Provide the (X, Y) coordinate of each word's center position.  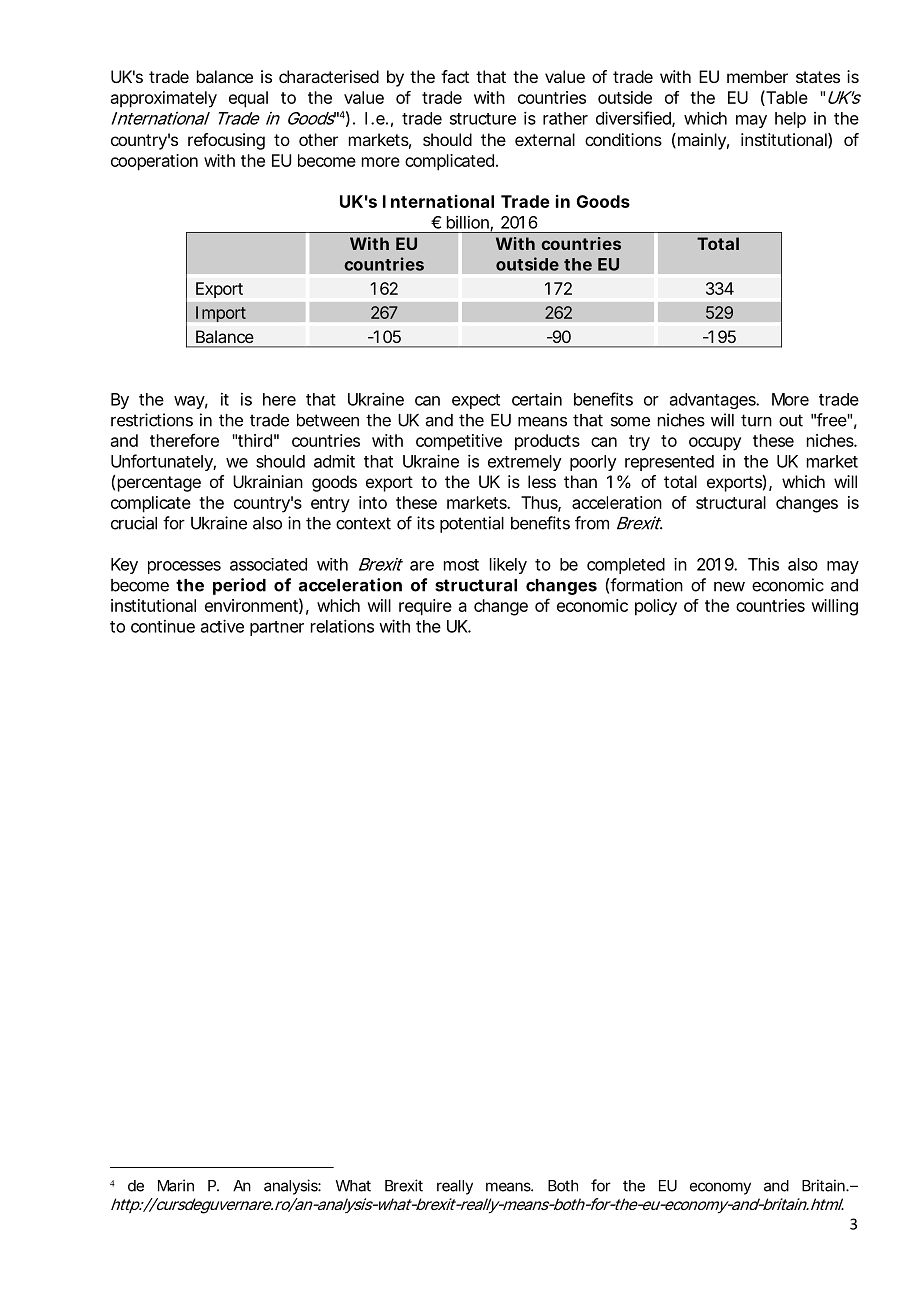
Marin (176, 1185)
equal (248, 99)
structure (483, 119)
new (729, 587)
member (757, 76)
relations (342, 626)
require (425, 607)
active (222, 626)
